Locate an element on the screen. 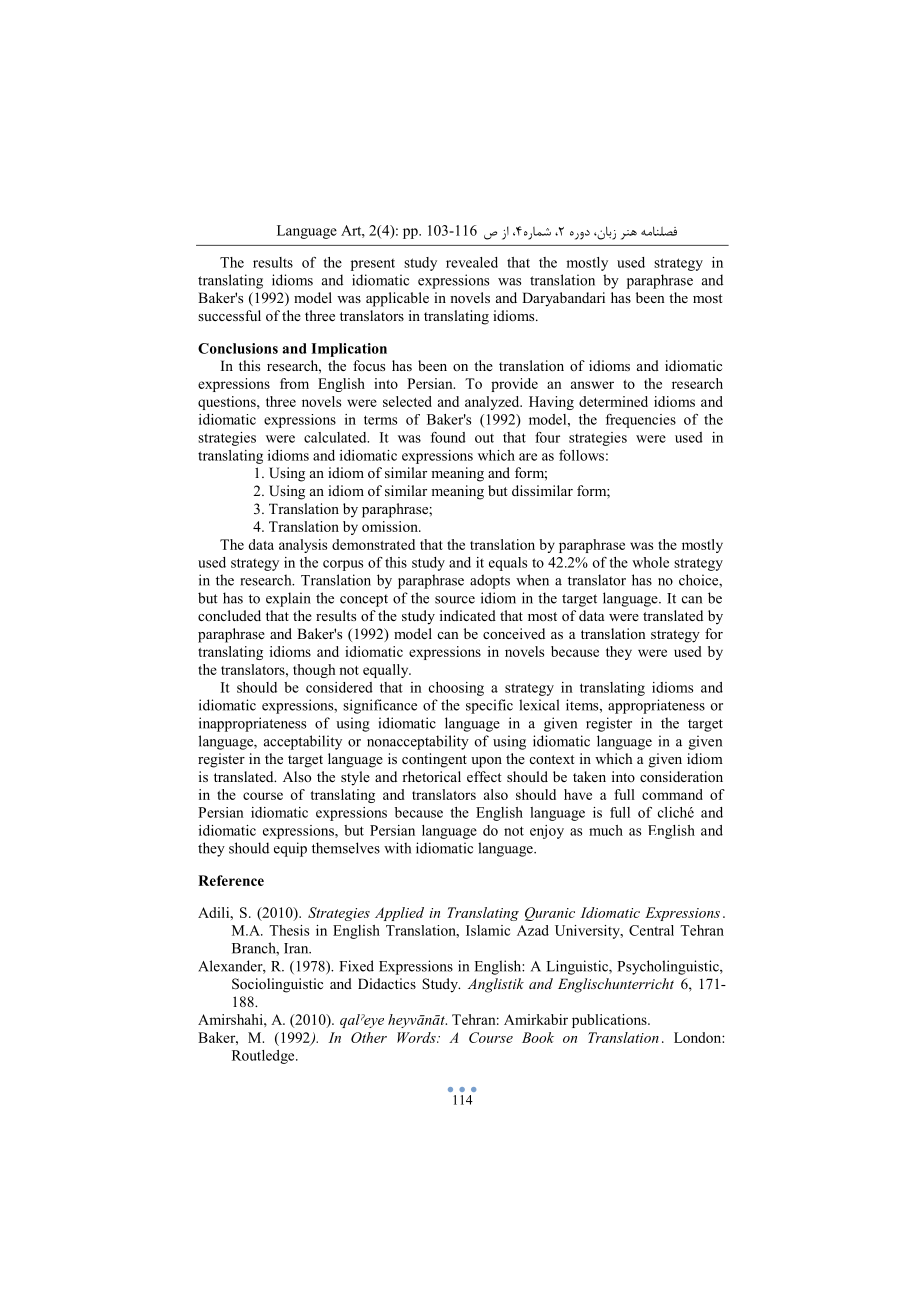 The height and width of the screenshot is (1308, 924). style is located at coordinates (355, 778).
